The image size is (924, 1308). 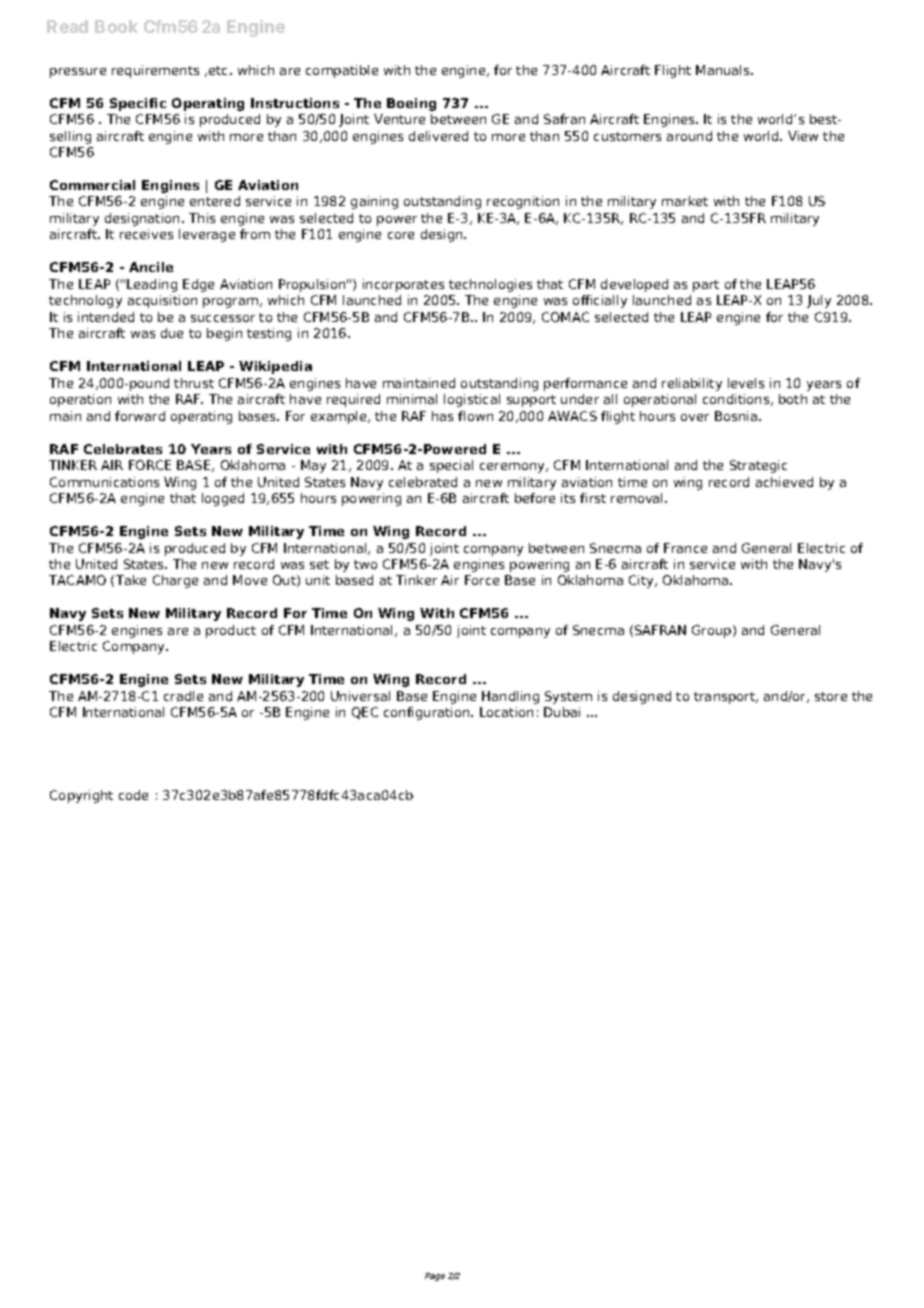 What do you see at coordinates (411, 104) in the document?
I see `Boeing` at bounding box center [411, 104].
